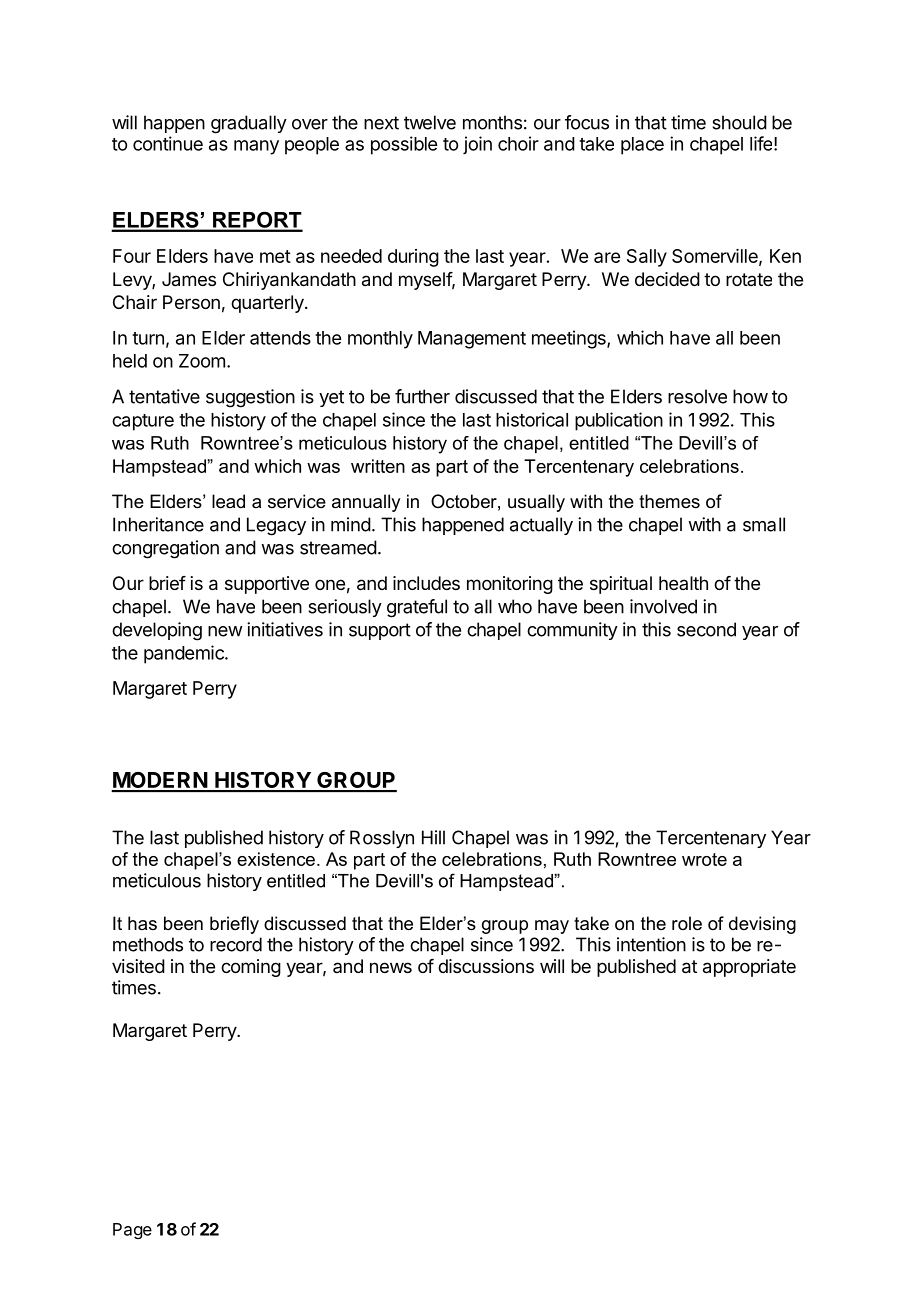  I want to click on wrote, so click(704, 859).
